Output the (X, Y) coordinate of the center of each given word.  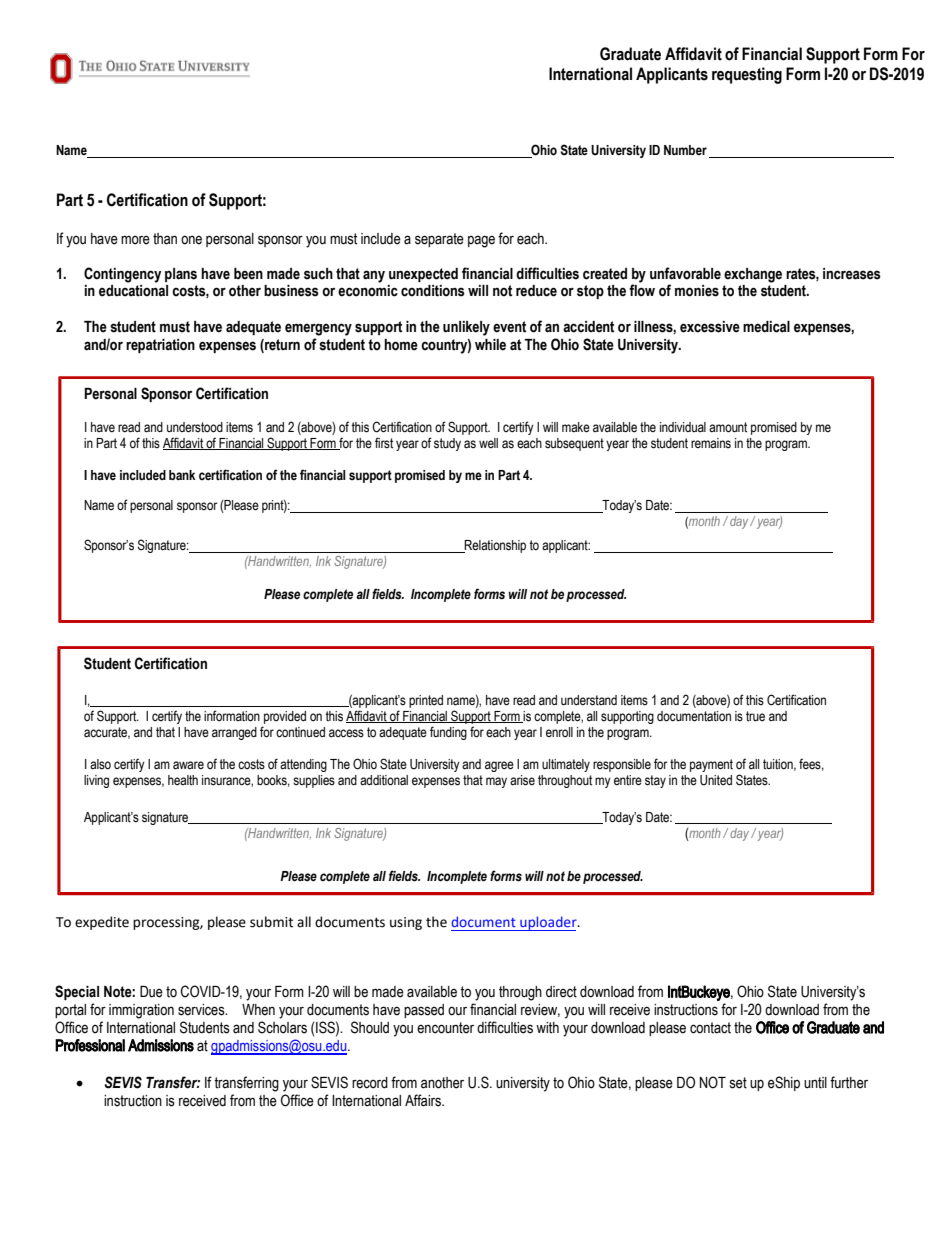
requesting (747, 75)
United (716, 780)
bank (182, 475)
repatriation (160, 346)
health (183, 780)
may (496, 782)
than (165, 239)
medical (766, 327)
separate (439, 240)
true (755, 716)
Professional (90, 1045)
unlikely (466, 328)
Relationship (494, 546)
